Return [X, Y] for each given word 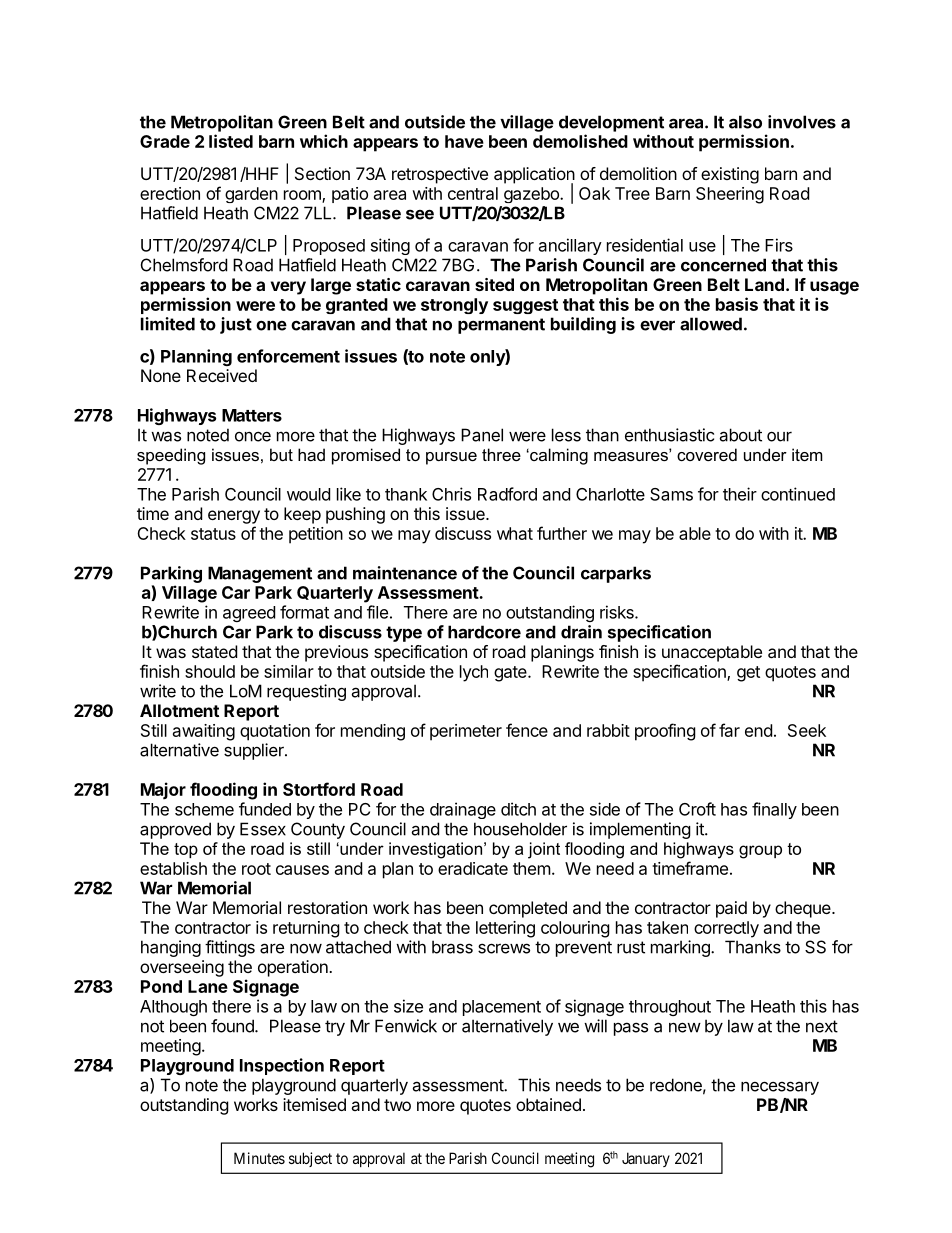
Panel [482, 435]
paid [731, 909]
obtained [548, 1104]
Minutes [259, 1158]
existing [730, 175]
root [256, 869]
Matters [252, 415]
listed [231, 141]
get [748, 674]
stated [214, 651]
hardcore [484, 632]
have [464, 141]
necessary [780, 1088]
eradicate [473, 868]
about [740, 435]
